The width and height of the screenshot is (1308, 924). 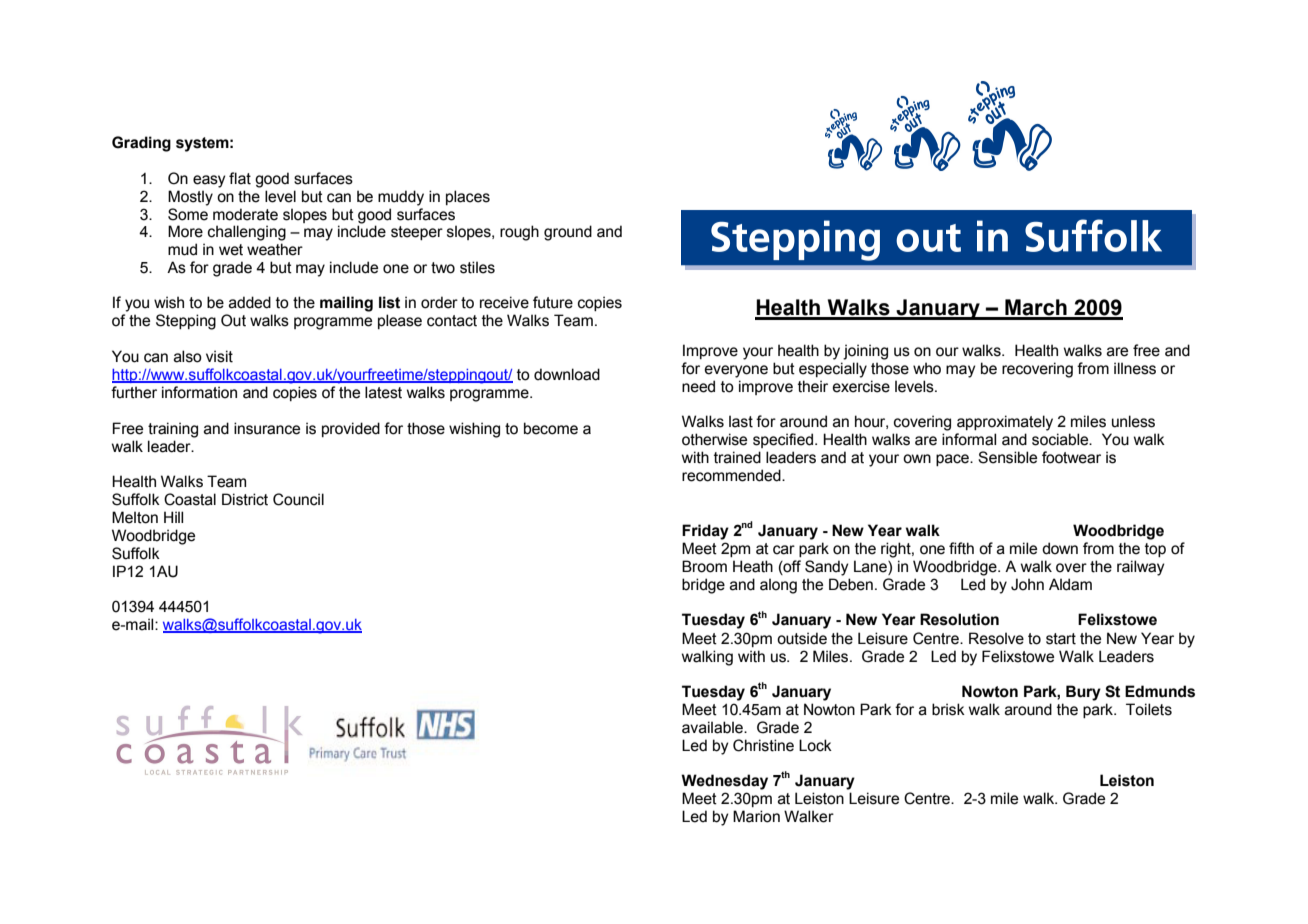 What do you see at coordinates (698, 386) in the screenshot?
I see `need` at bounding box center [698, 386].
